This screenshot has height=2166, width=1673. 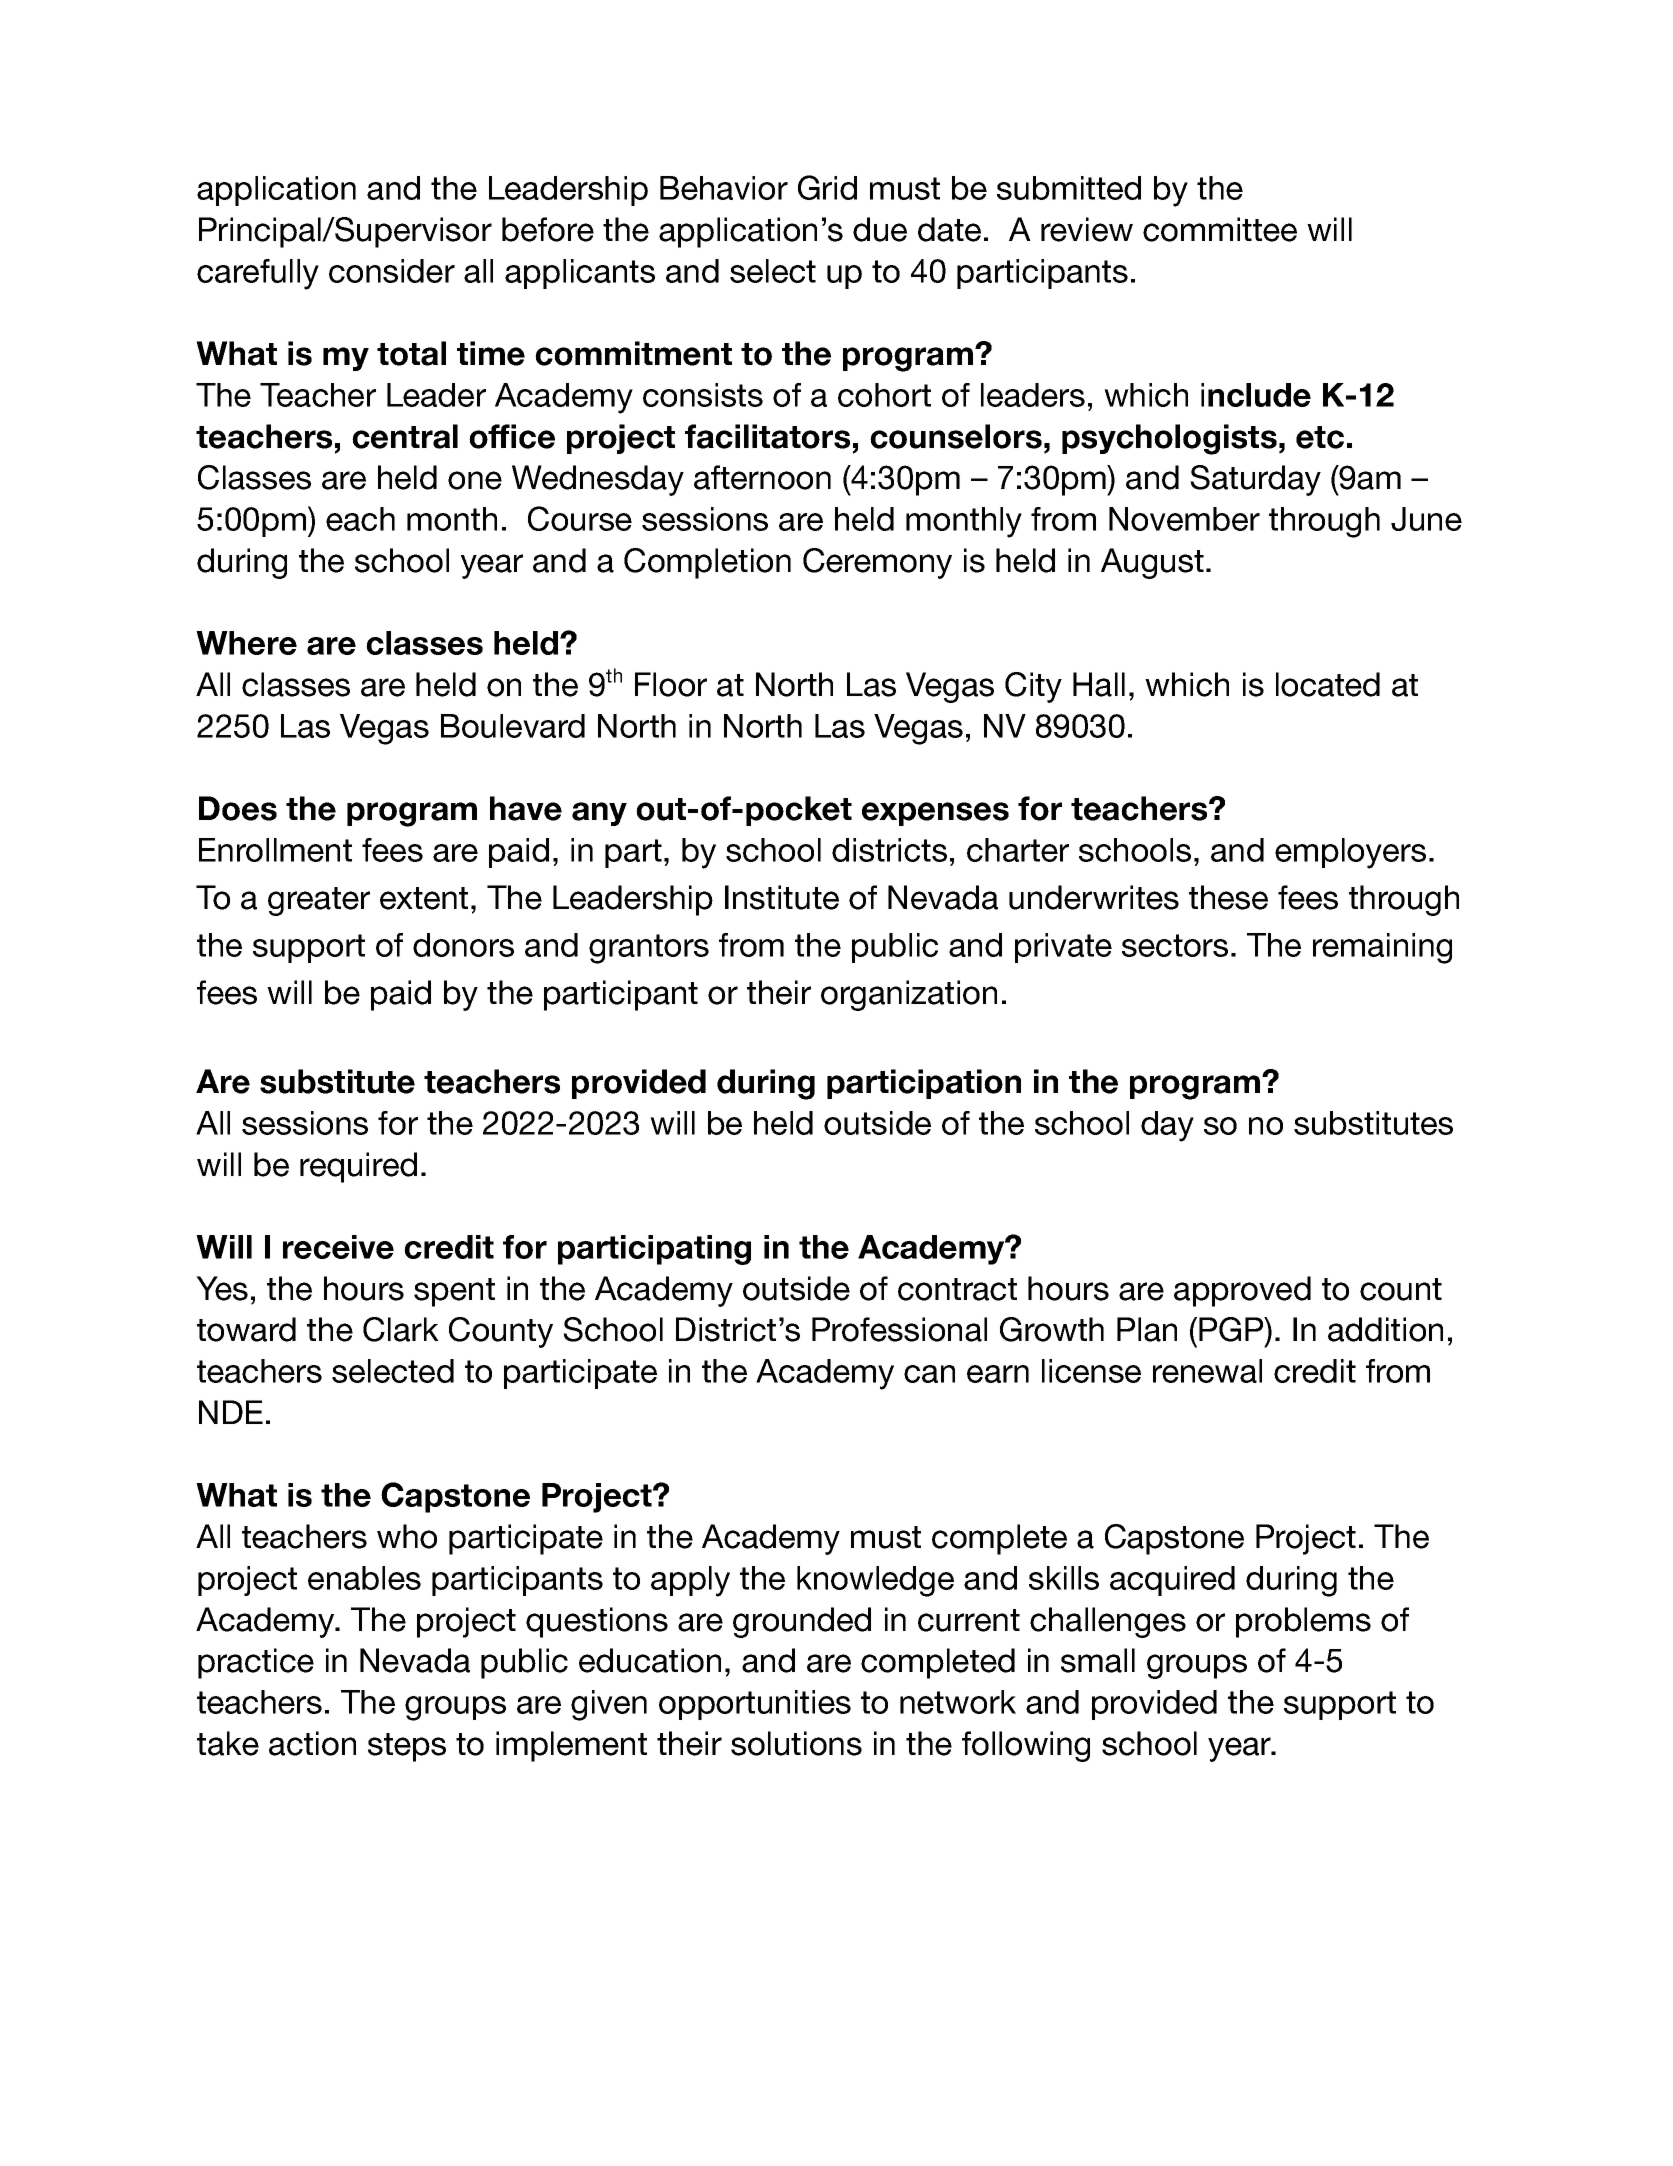 What do you see at coordinates (463, 945) in the screenshot?
I see `donors` at bounding box center [463, 945].
